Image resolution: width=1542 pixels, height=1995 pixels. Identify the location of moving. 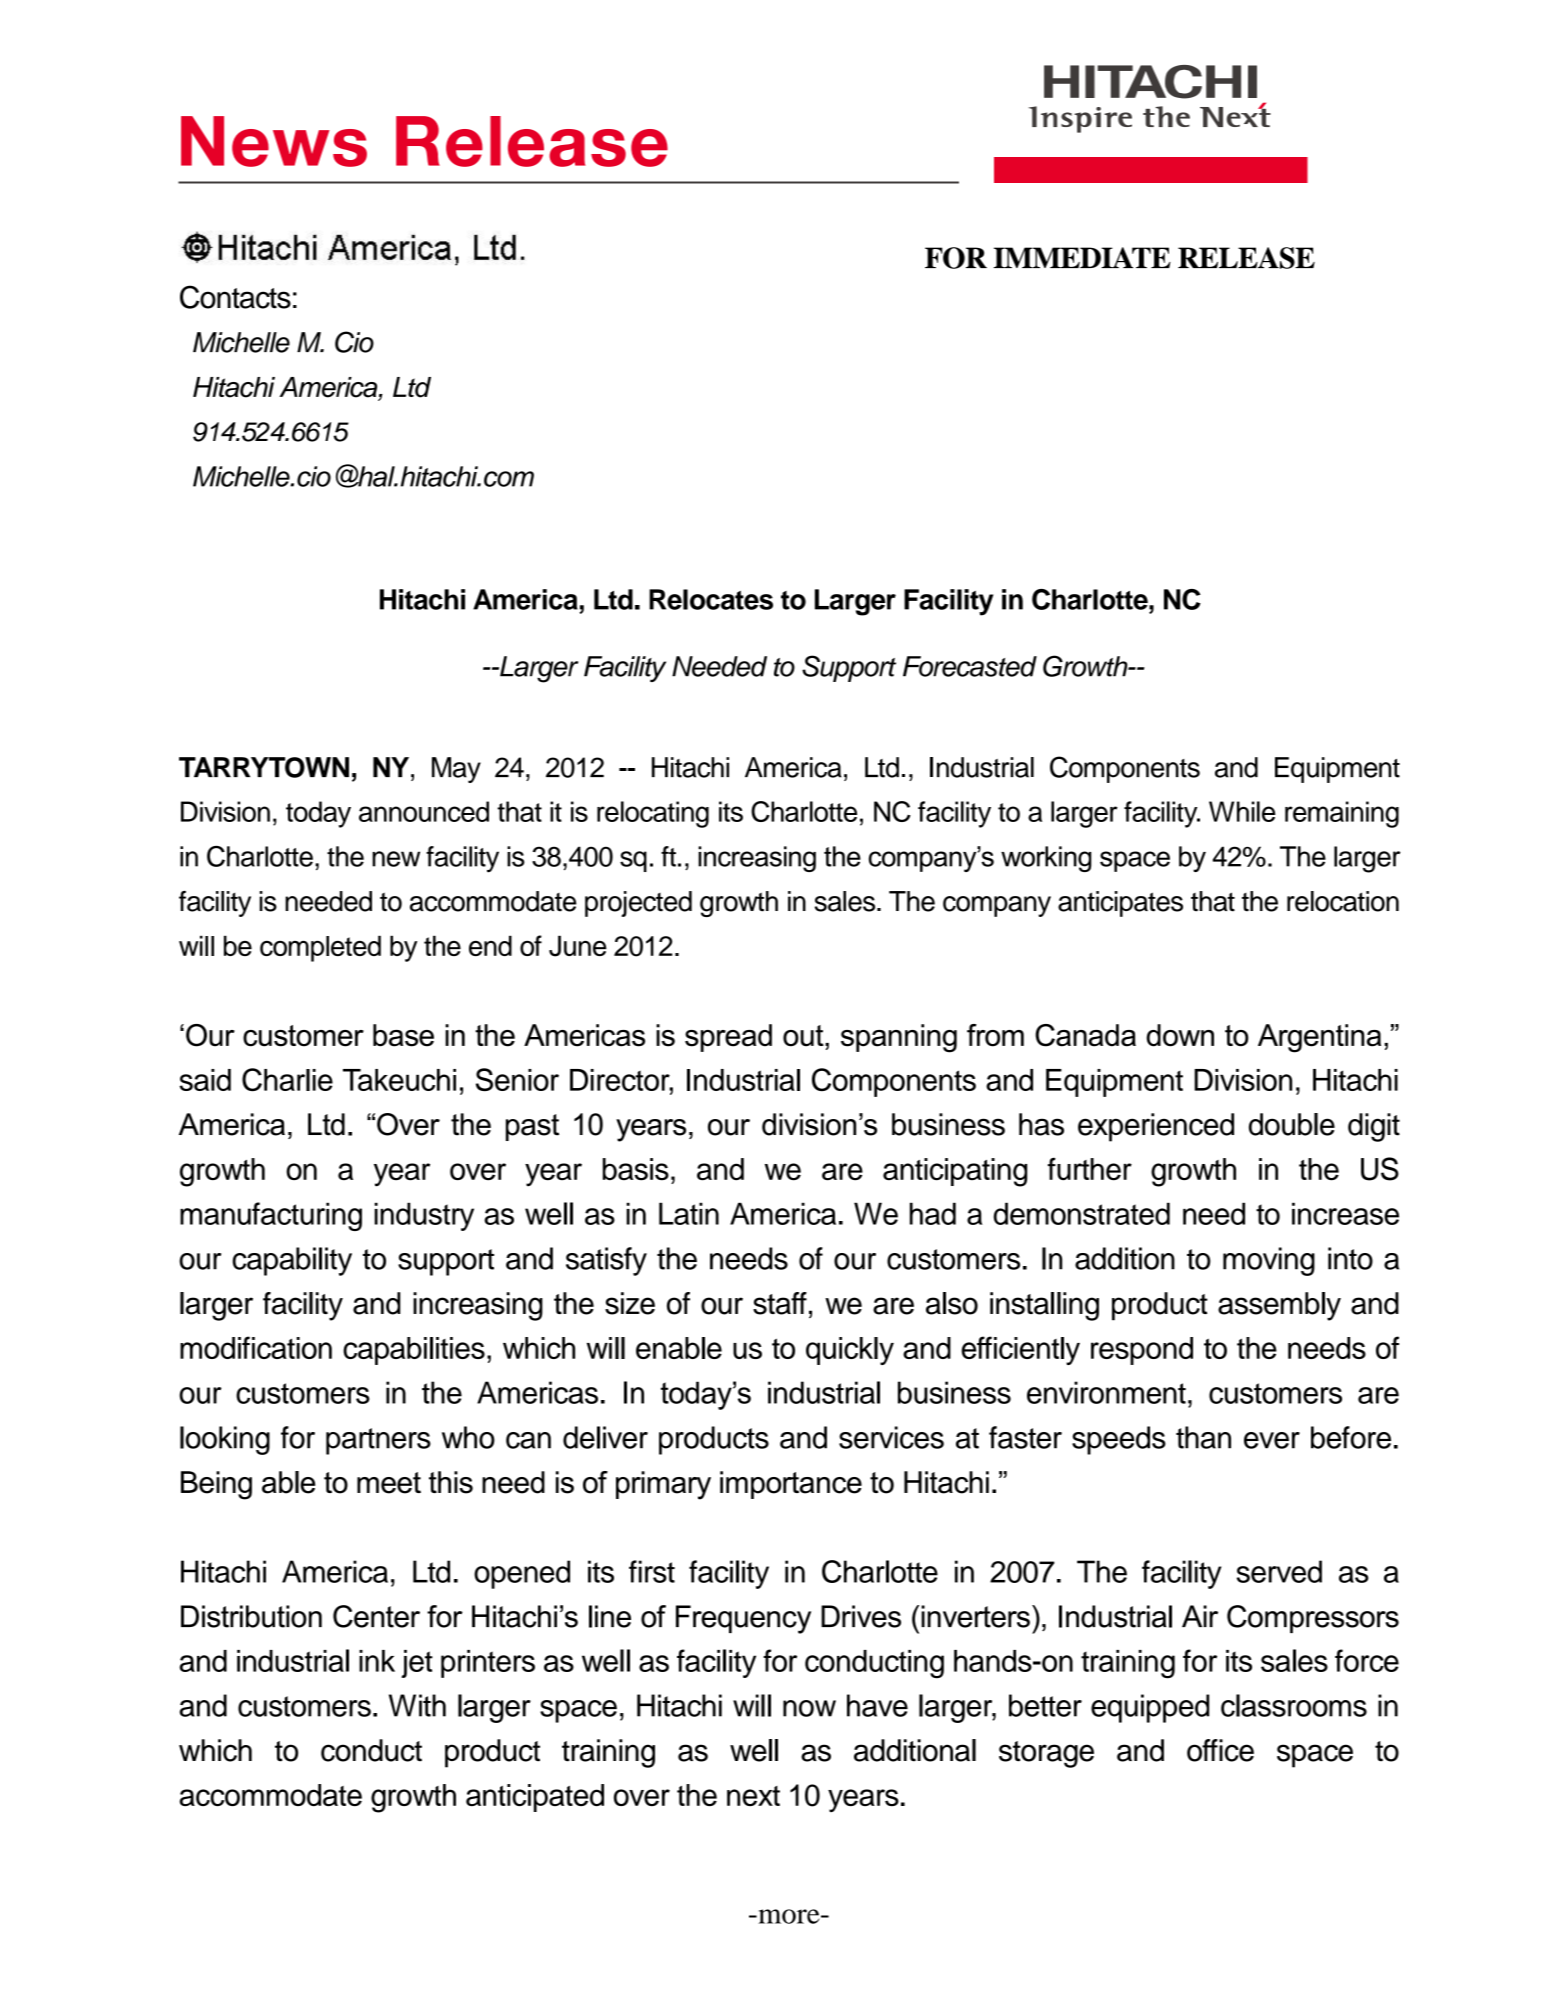
(1269, 1261).
